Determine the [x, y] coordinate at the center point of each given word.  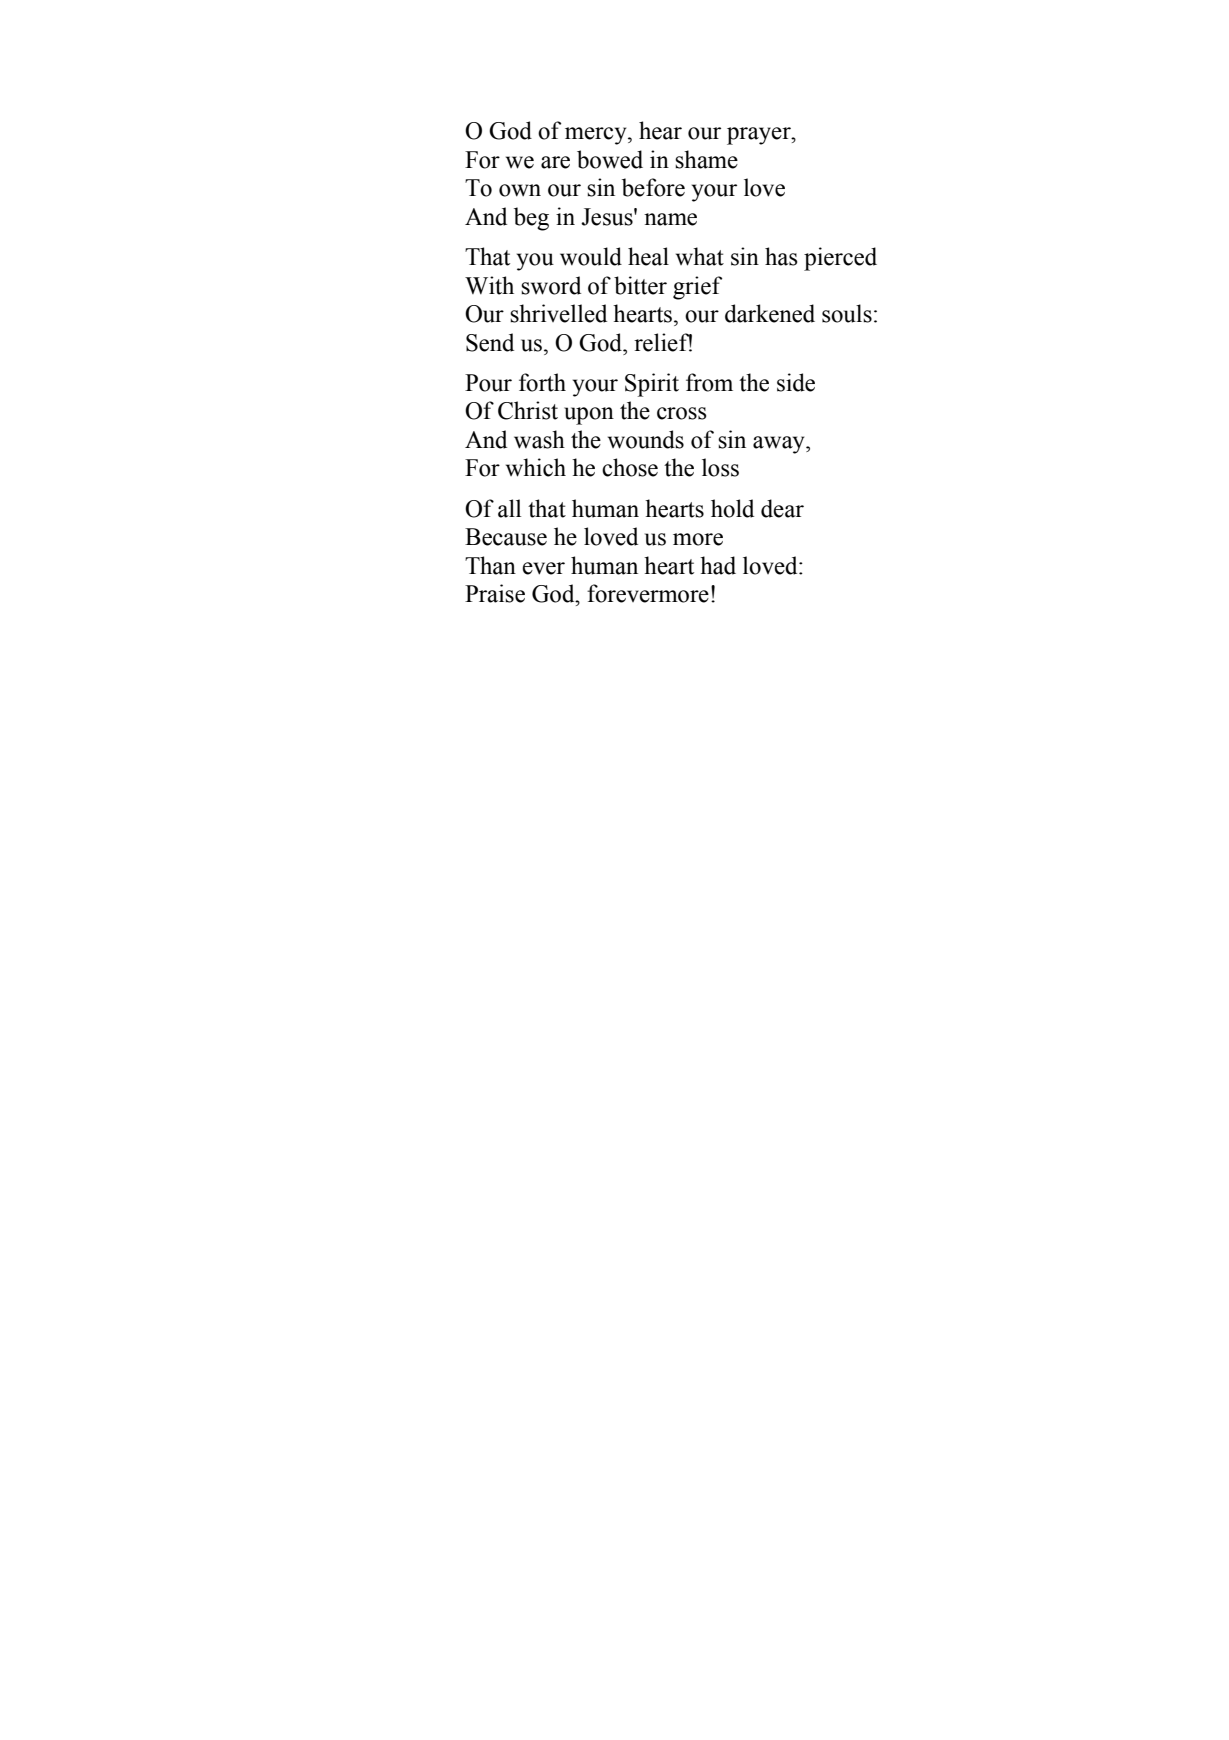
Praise [495, 593]
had [718, 565]
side [796, 382]
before [653, 187]
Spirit [652, 385]
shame [706, 159]
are [555, 162]
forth [542, 382]
